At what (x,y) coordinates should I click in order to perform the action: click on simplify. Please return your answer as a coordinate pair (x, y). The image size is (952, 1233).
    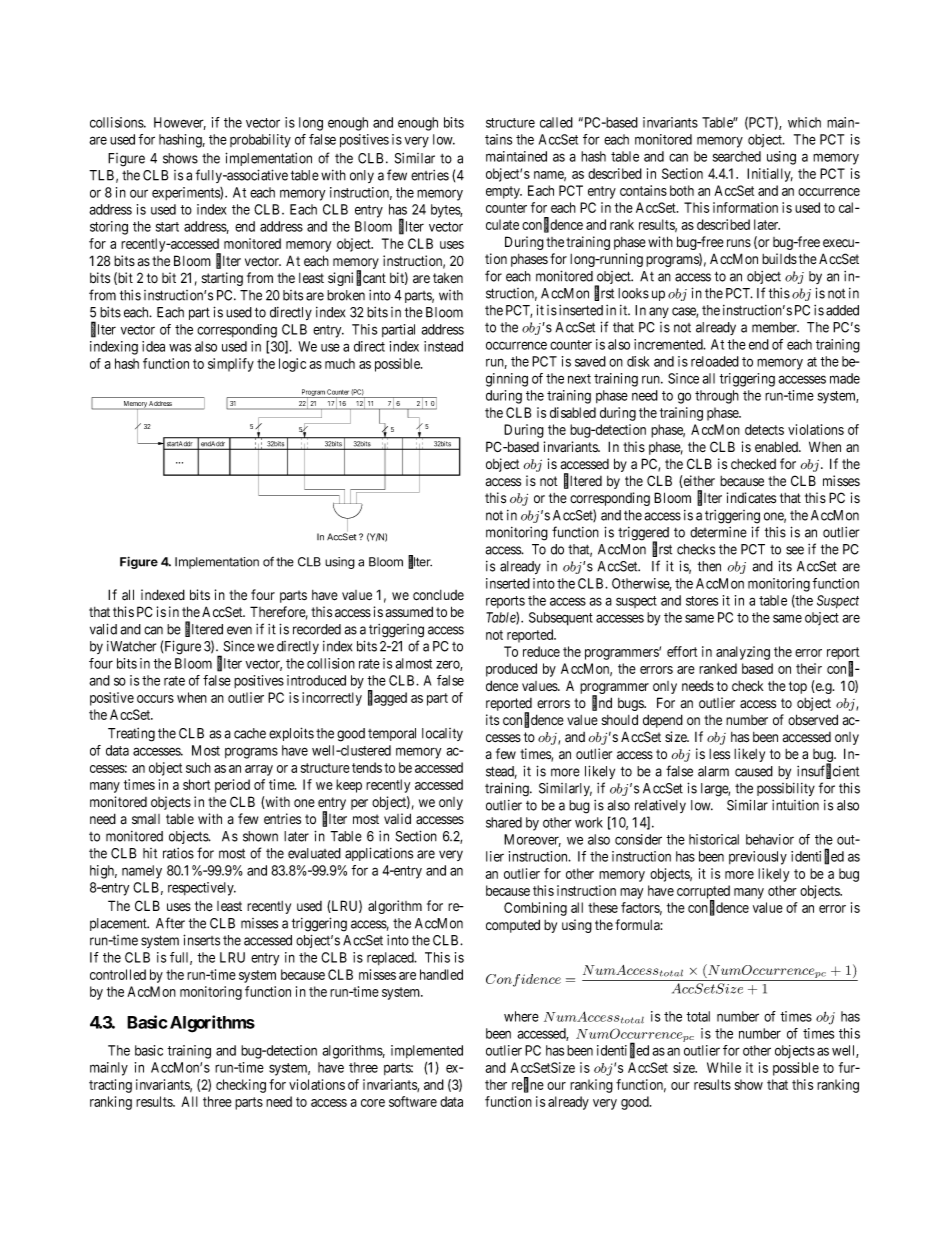
    Looking at the image, I should click on (231, 365).
